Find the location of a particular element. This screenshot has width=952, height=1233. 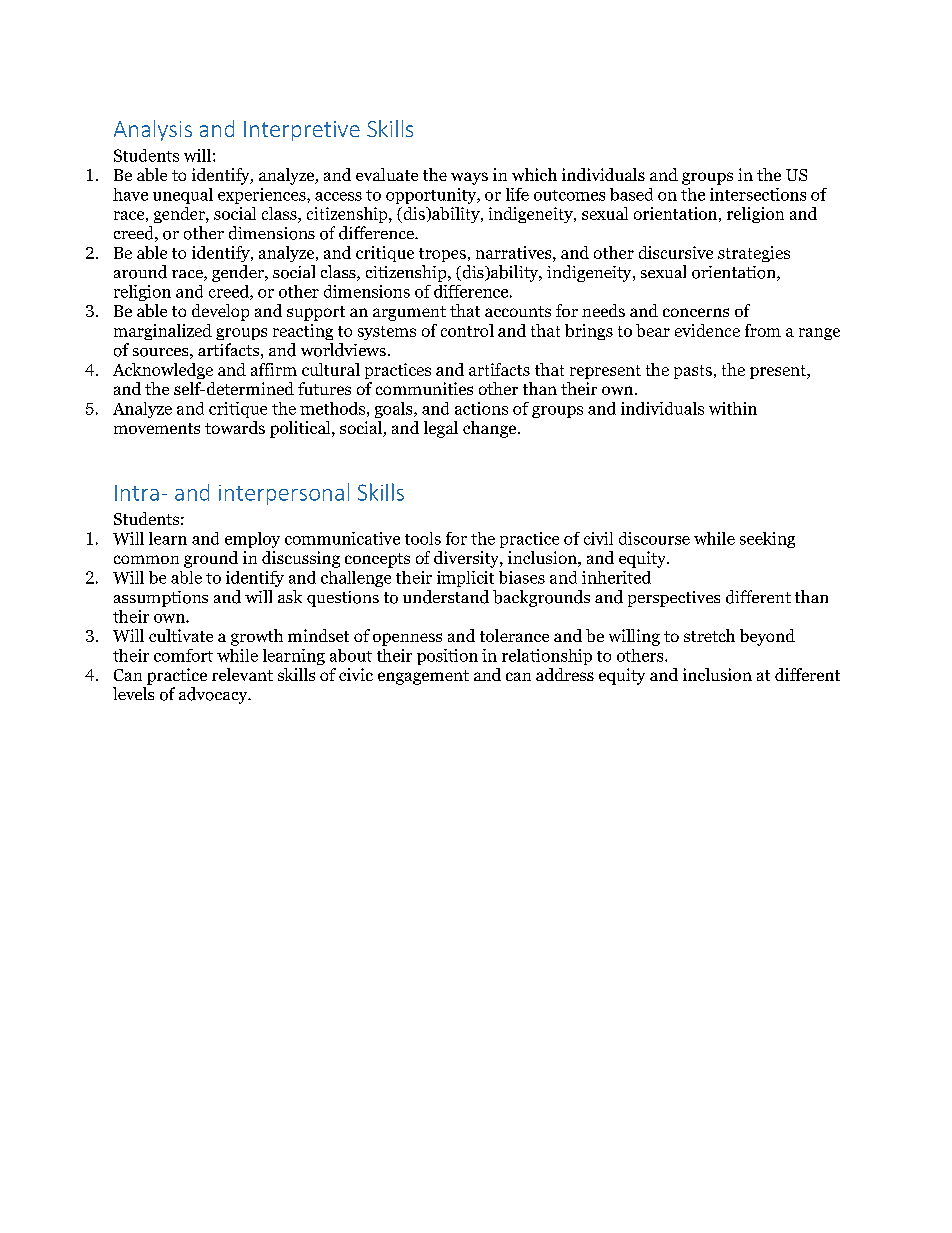

control is located at coordinates (467, 330).
